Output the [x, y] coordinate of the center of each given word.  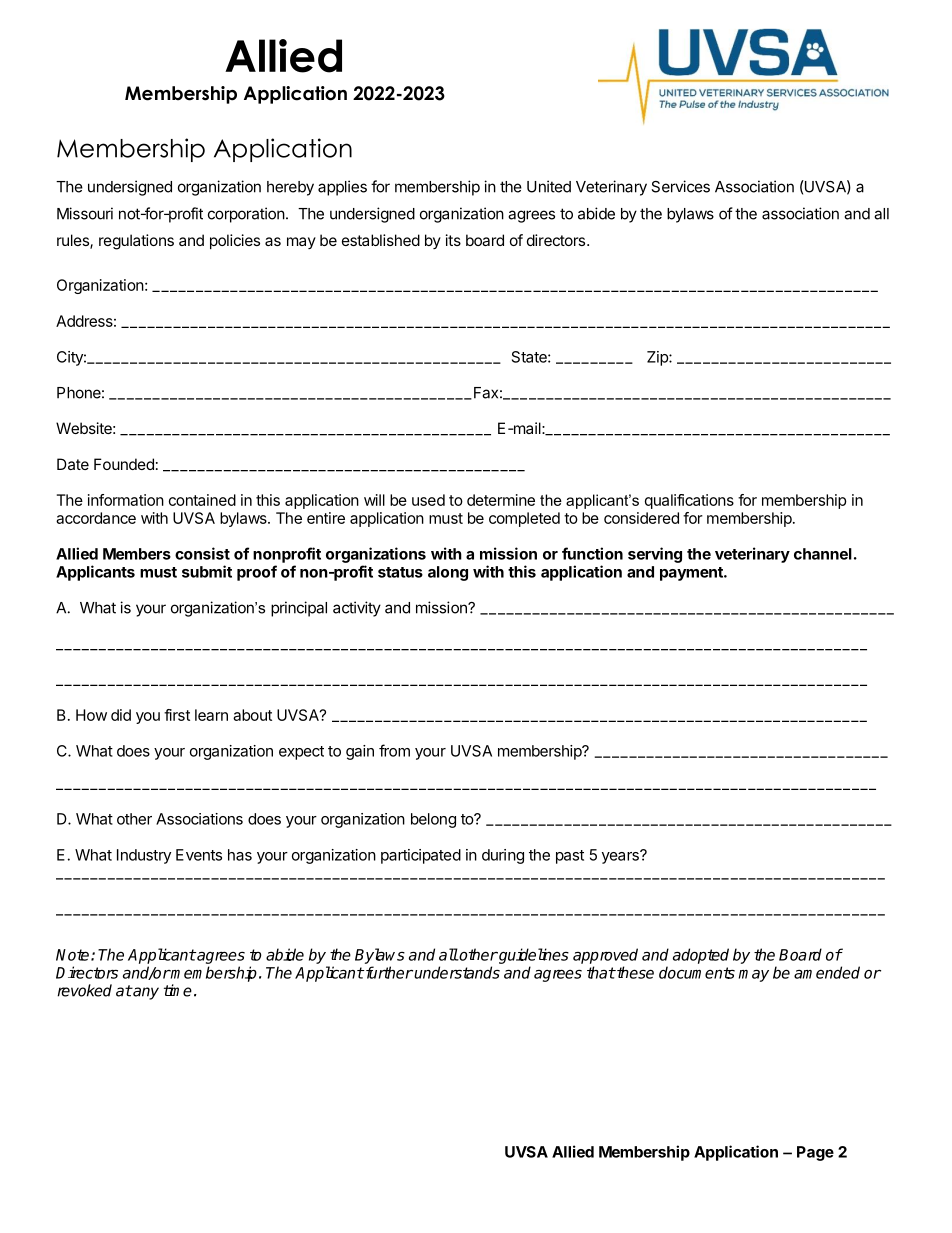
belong [433, 820]
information [126, 500]
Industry [144, 856]
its [453, 240]
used [428, 500]
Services [680, 186]
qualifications [689, 501]
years [621, 857]
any [145, 993]
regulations [136, 242]
